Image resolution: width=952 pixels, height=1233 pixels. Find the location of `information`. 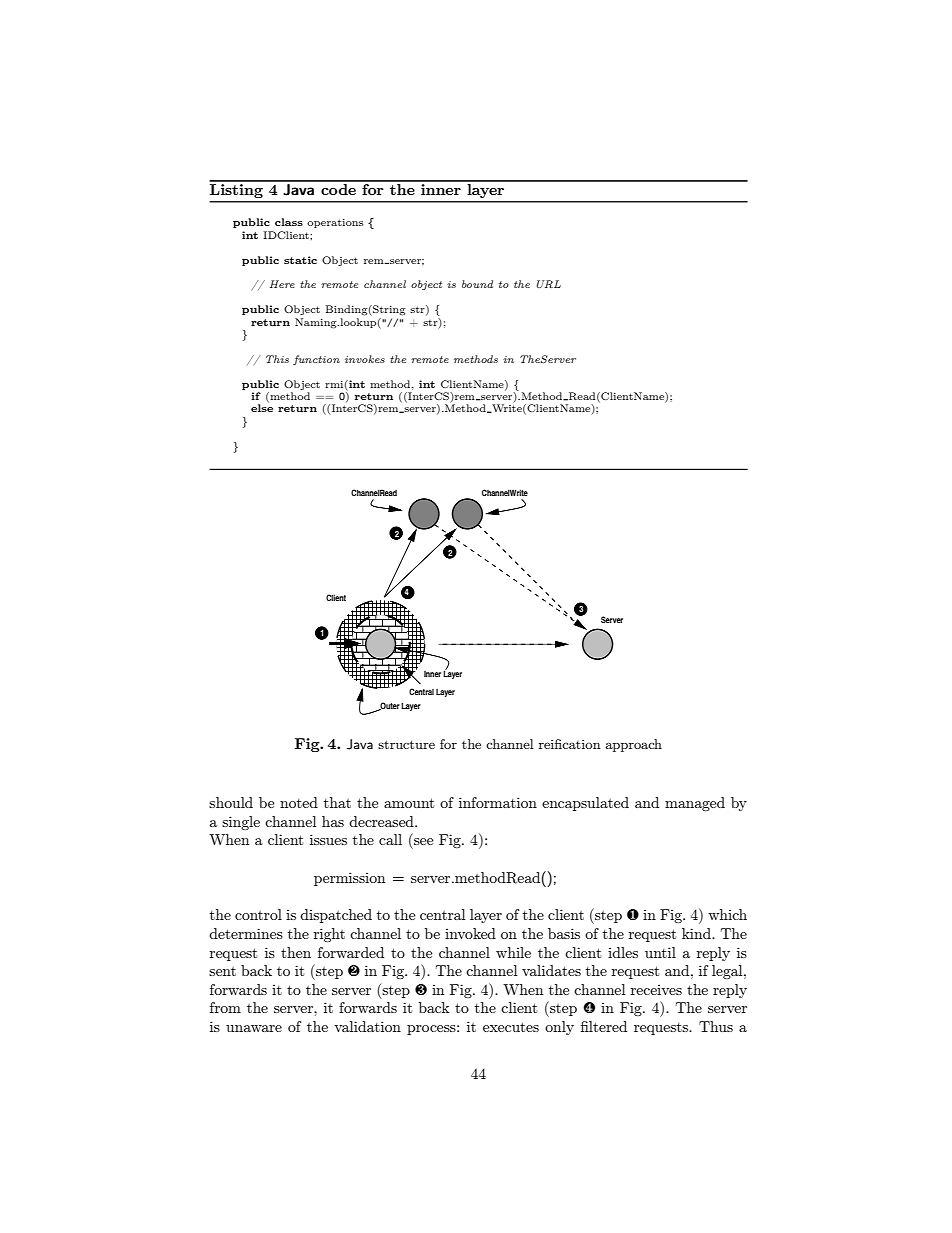

information is located at coordinates (498, 802).
